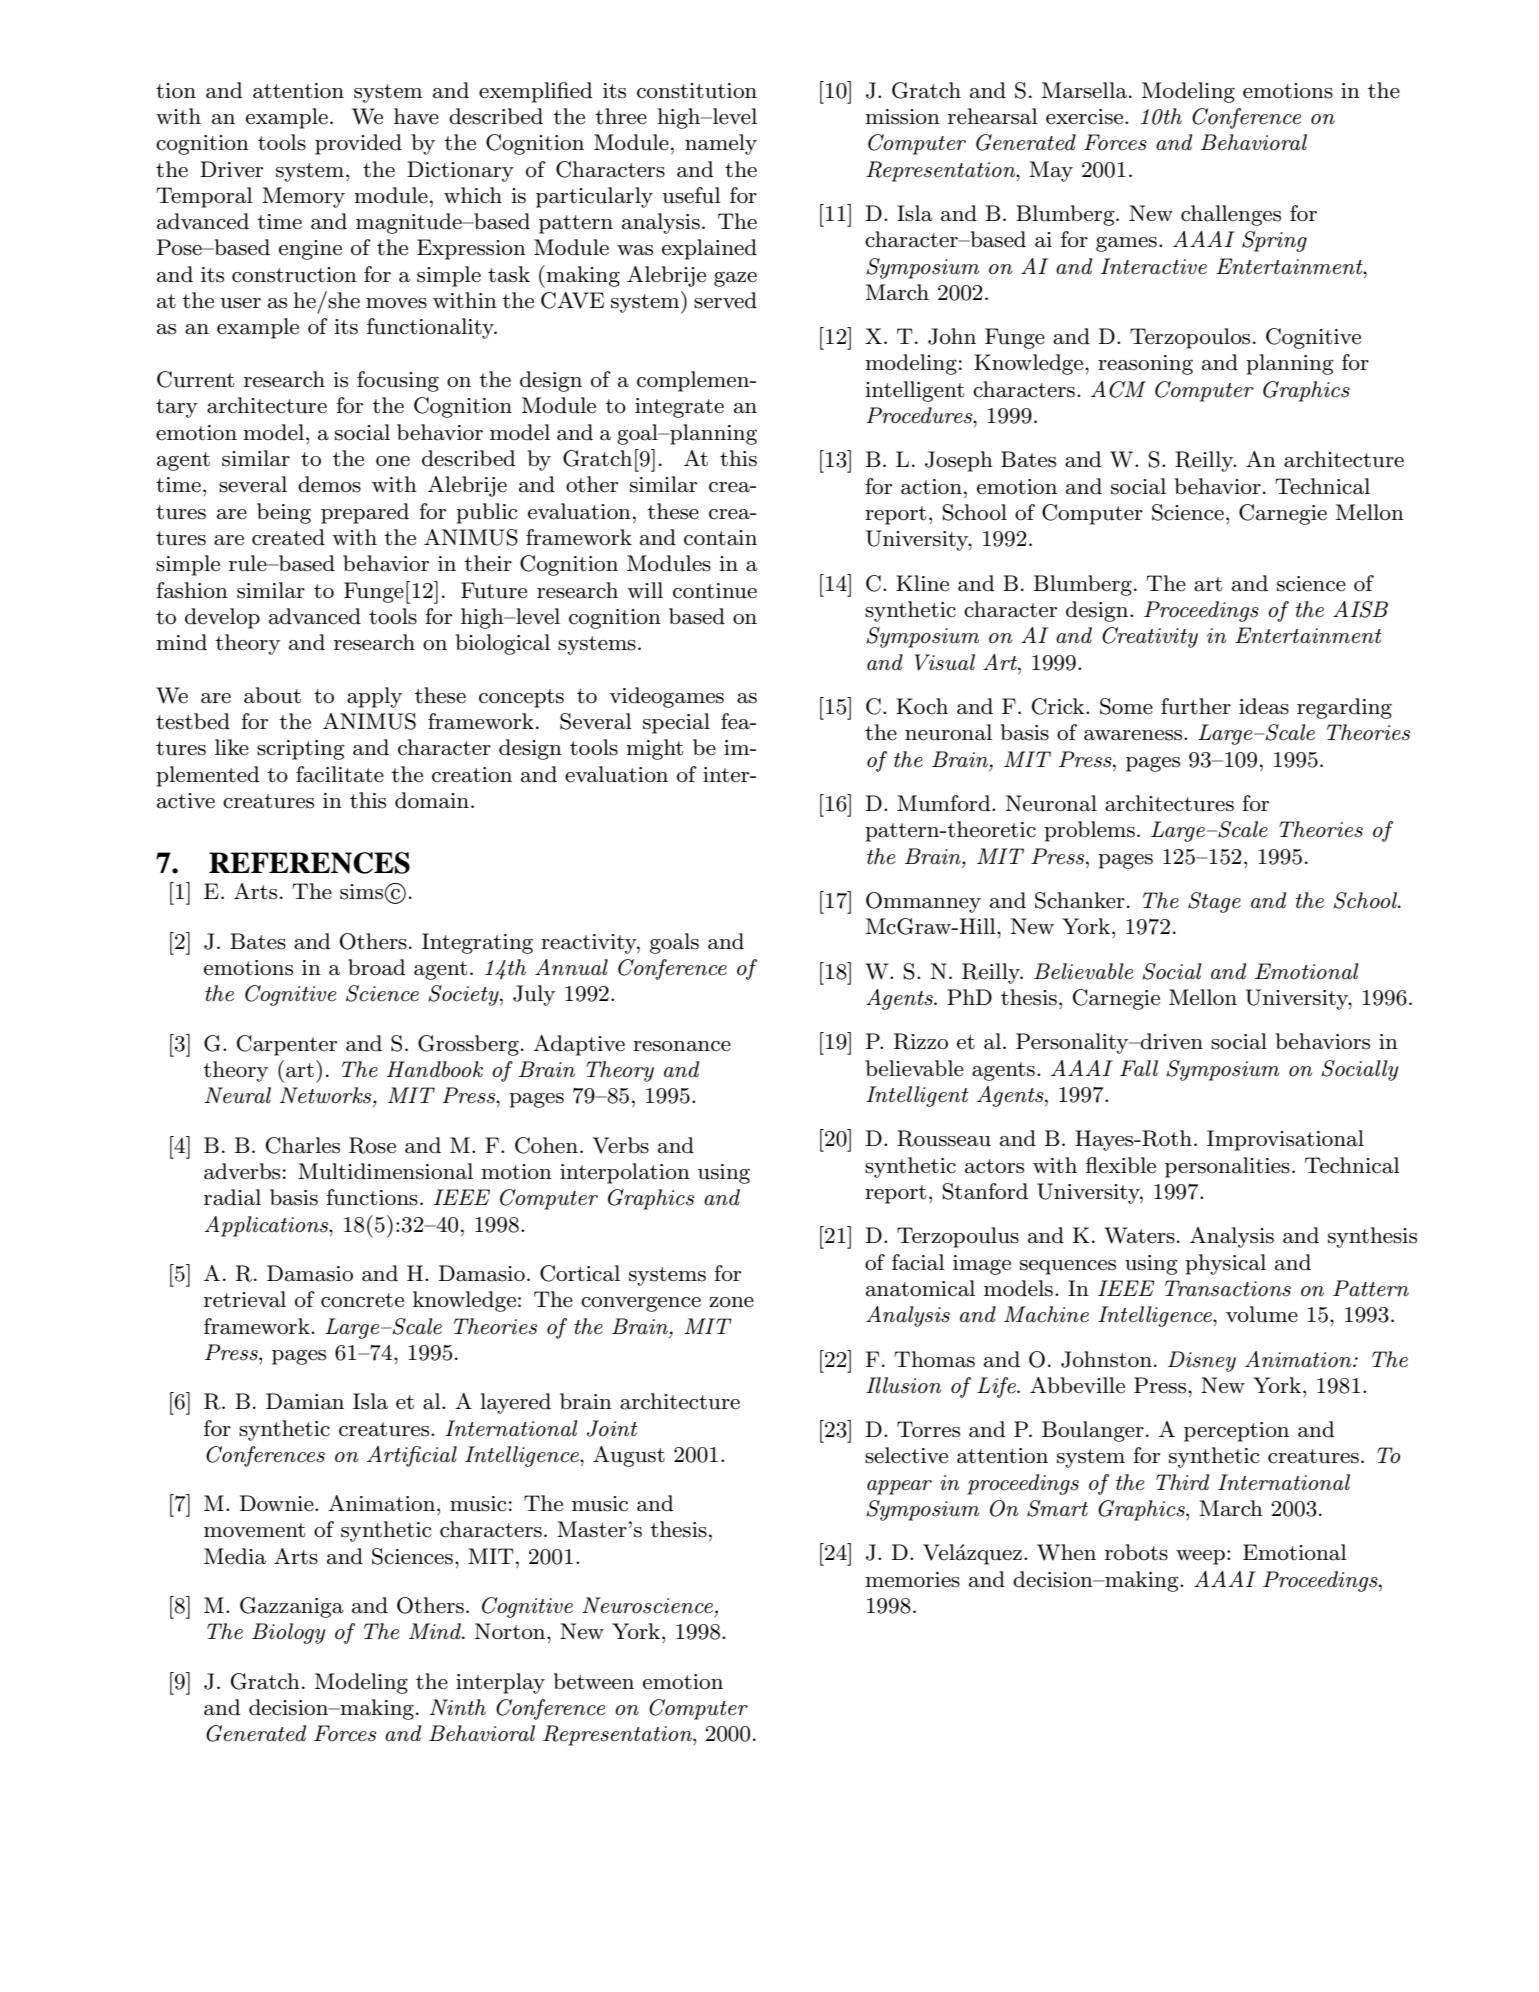 This image has height=1992, width=1539. What do you see at coordinates (715, 591) in the image?
I see `continue` at bounding box center [715, 591].
